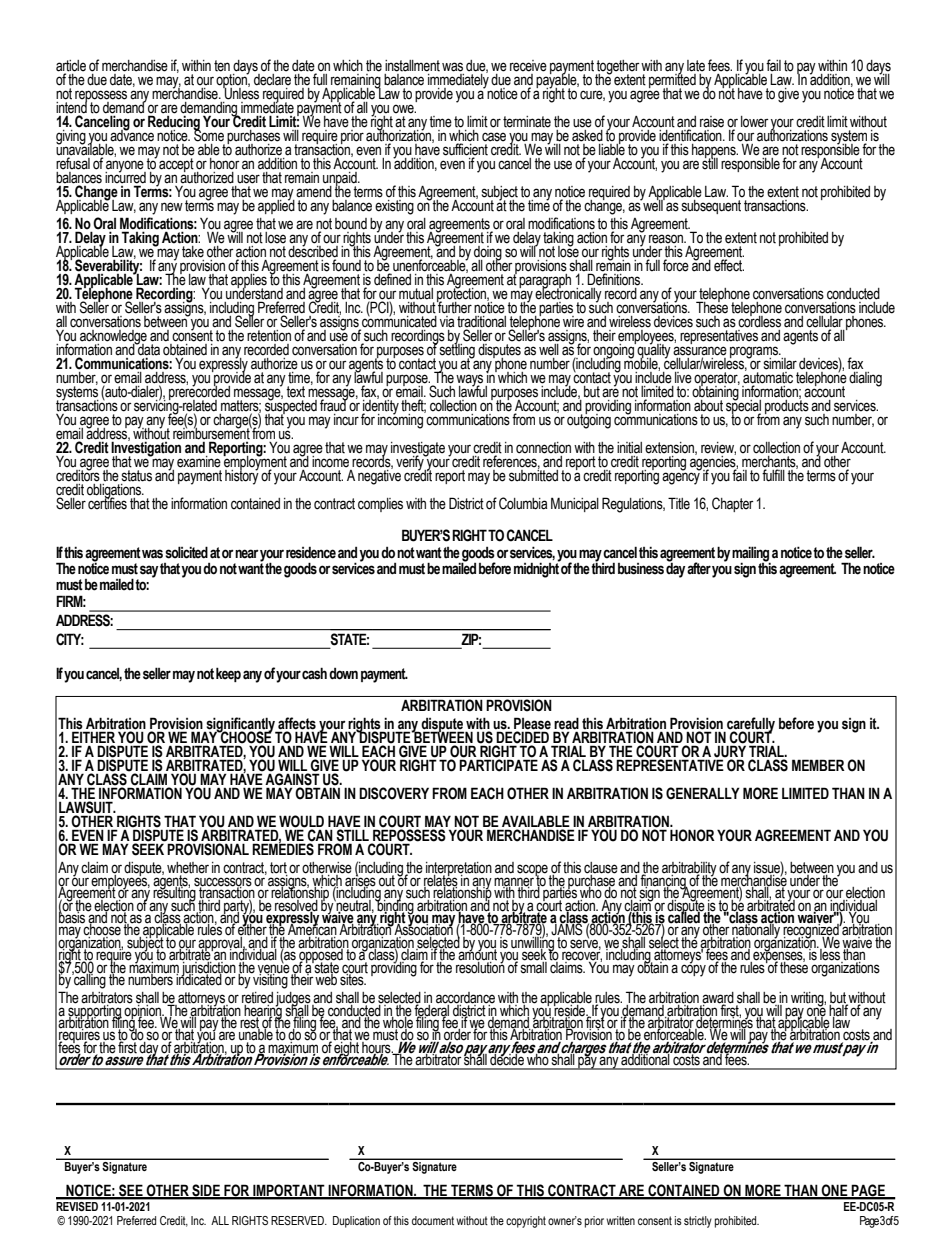  Describe the element at coordinates (718, 448) in the image. I see `review` at that location.
